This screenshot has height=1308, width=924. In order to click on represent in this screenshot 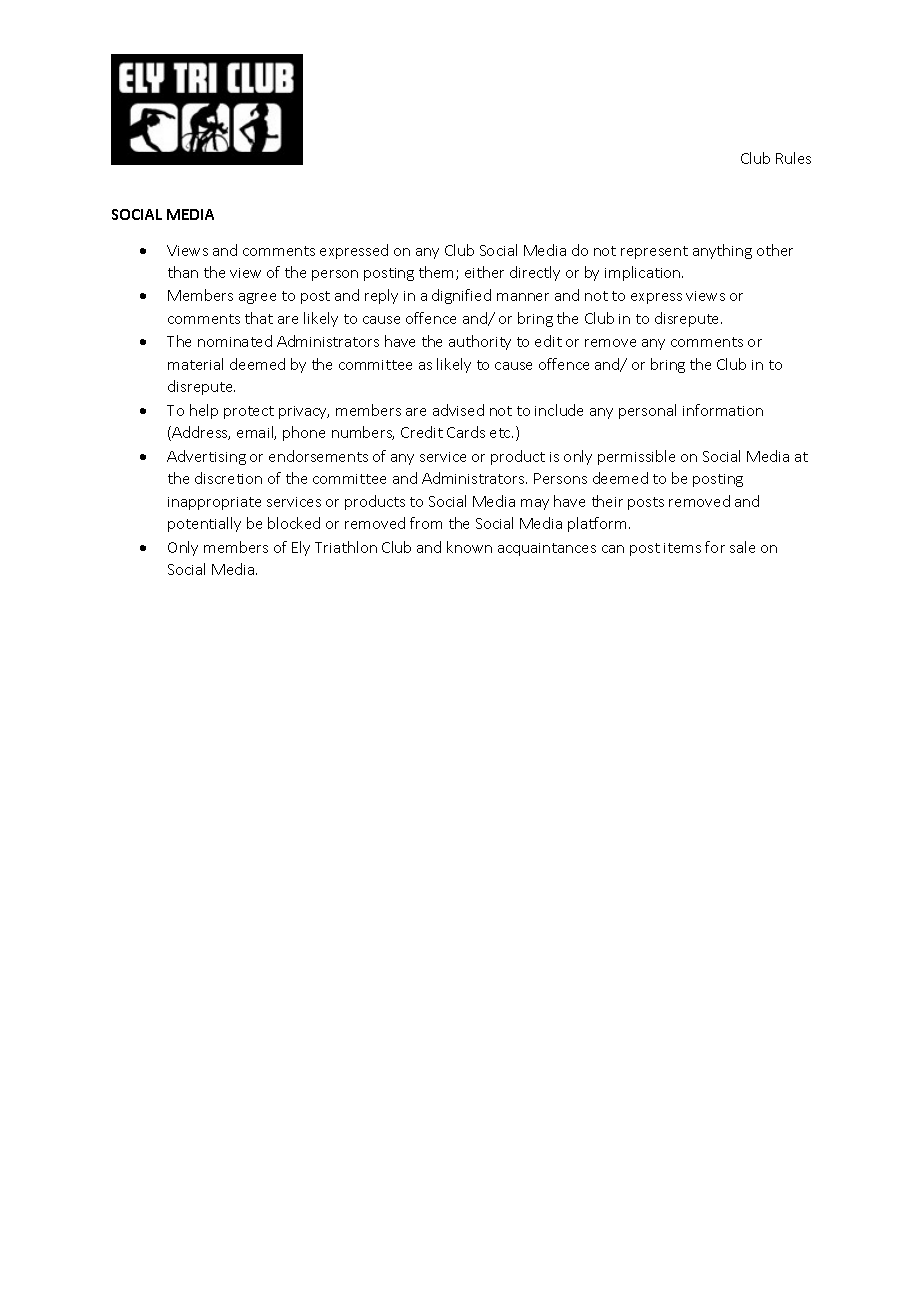, I will do `click(654, 252)`.
